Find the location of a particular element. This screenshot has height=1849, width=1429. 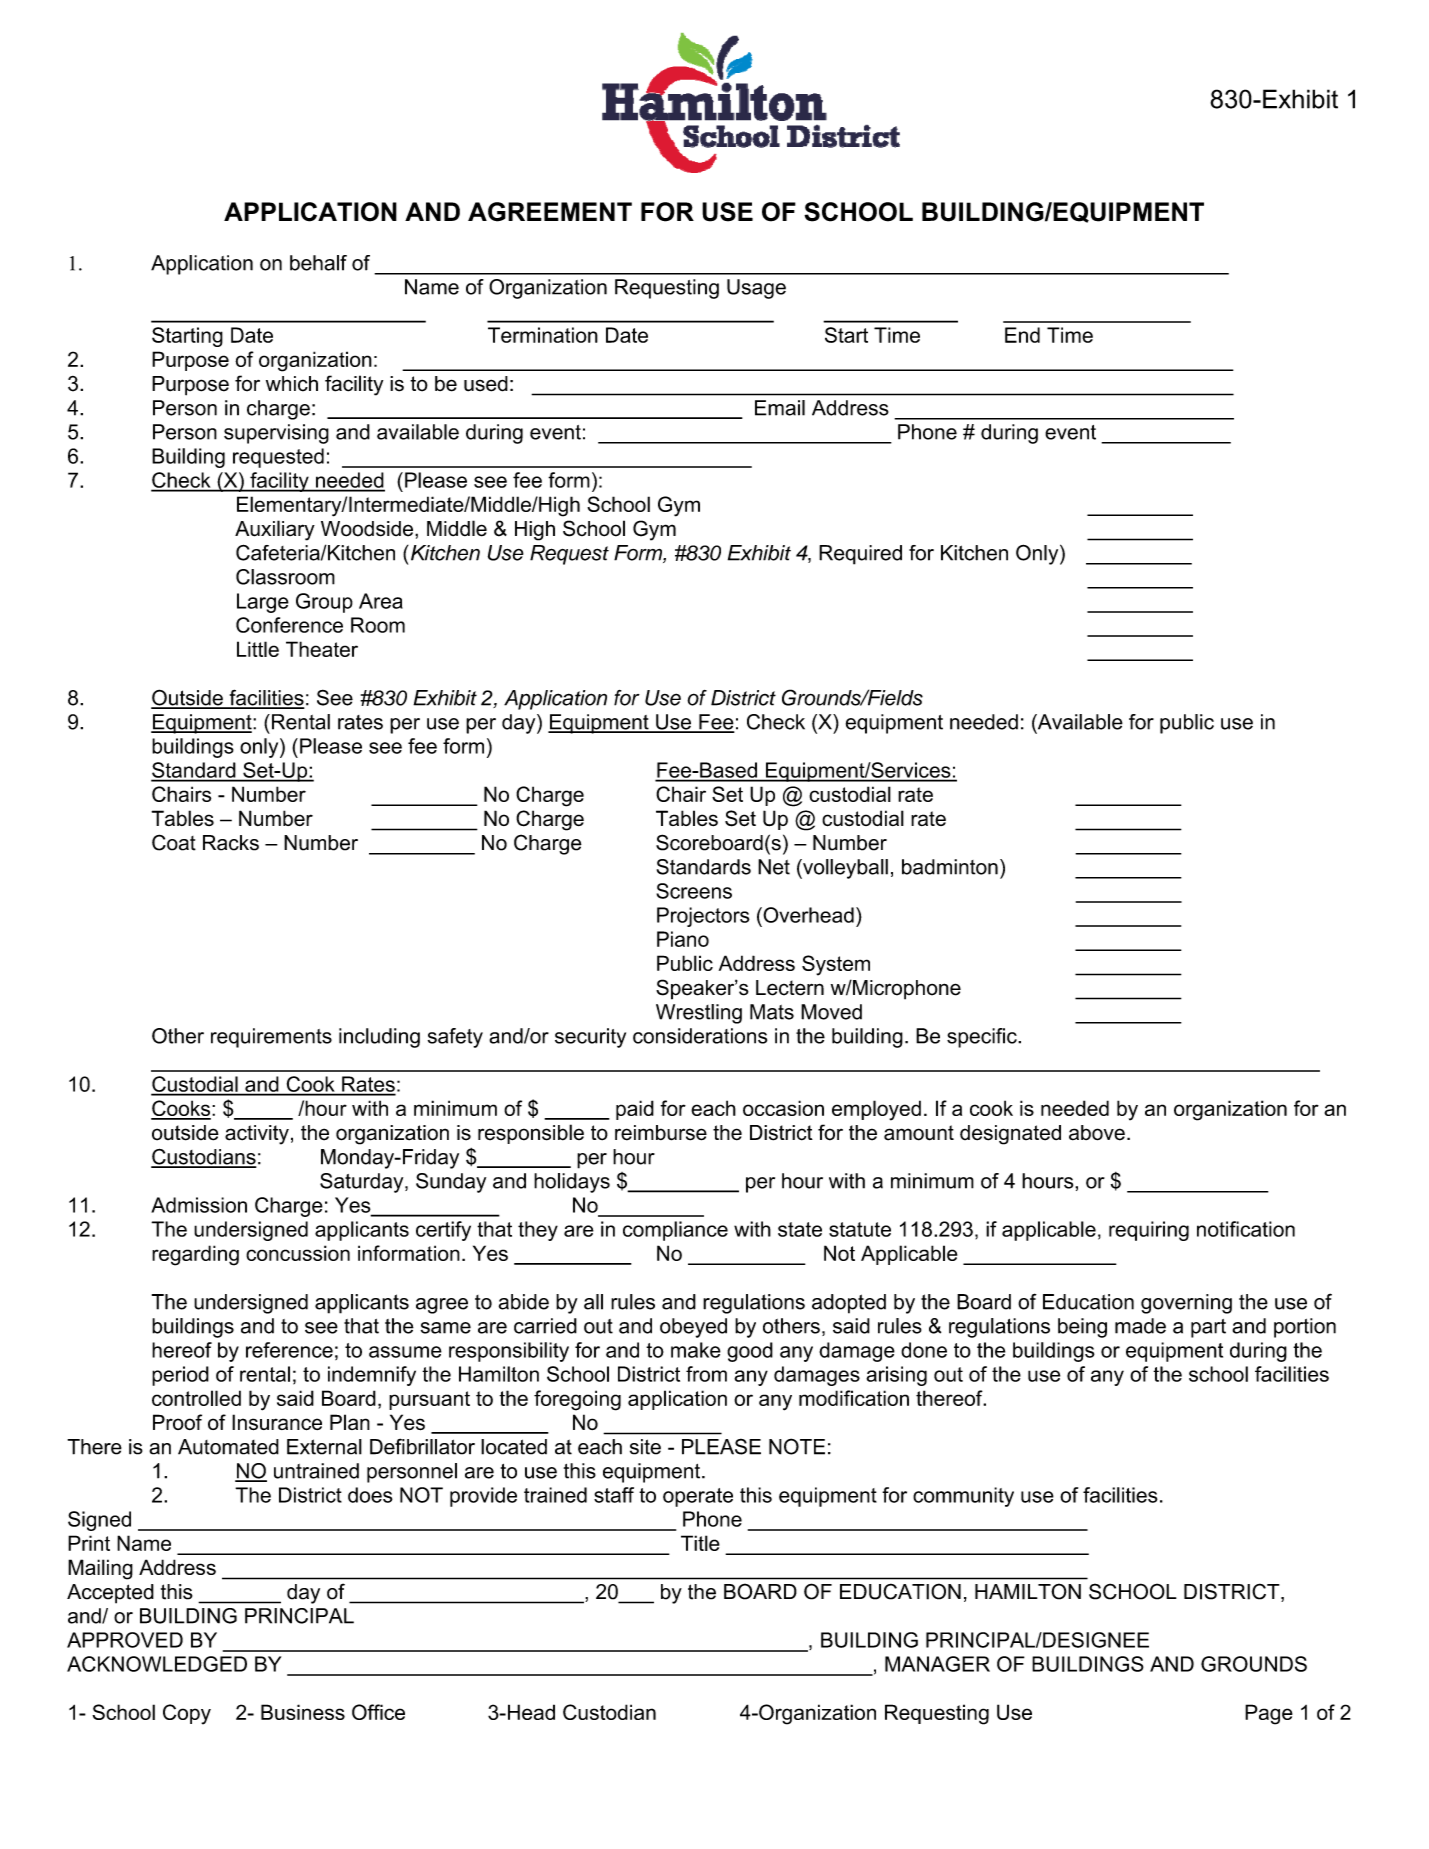

ACKNOWLEDGED is located at coordinates (157, 1664).
